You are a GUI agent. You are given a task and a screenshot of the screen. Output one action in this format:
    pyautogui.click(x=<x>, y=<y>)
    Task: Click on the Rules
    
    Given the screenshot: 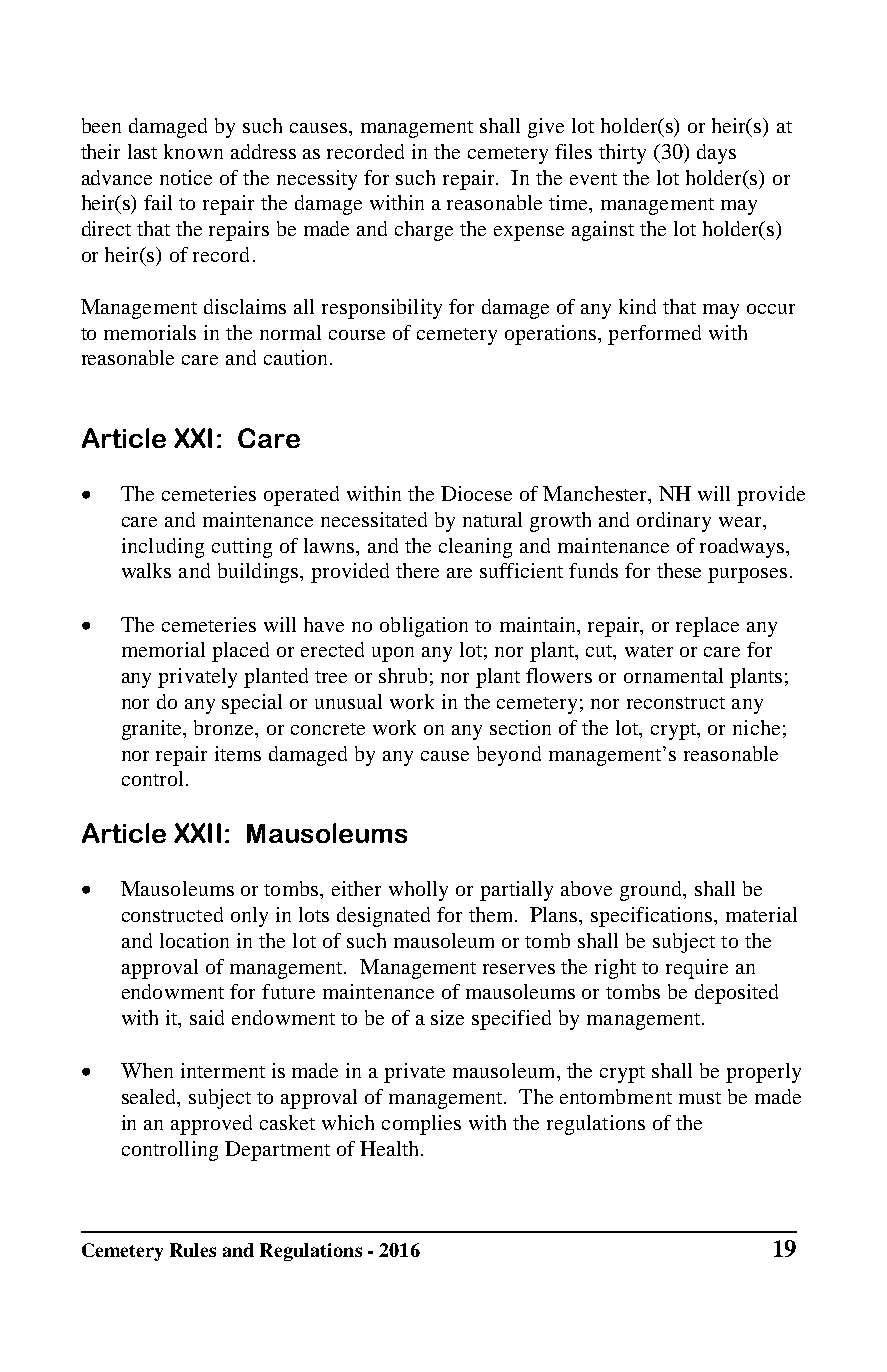 What is the action you would take?
    pyautogui.click(x=193, y=1250)
